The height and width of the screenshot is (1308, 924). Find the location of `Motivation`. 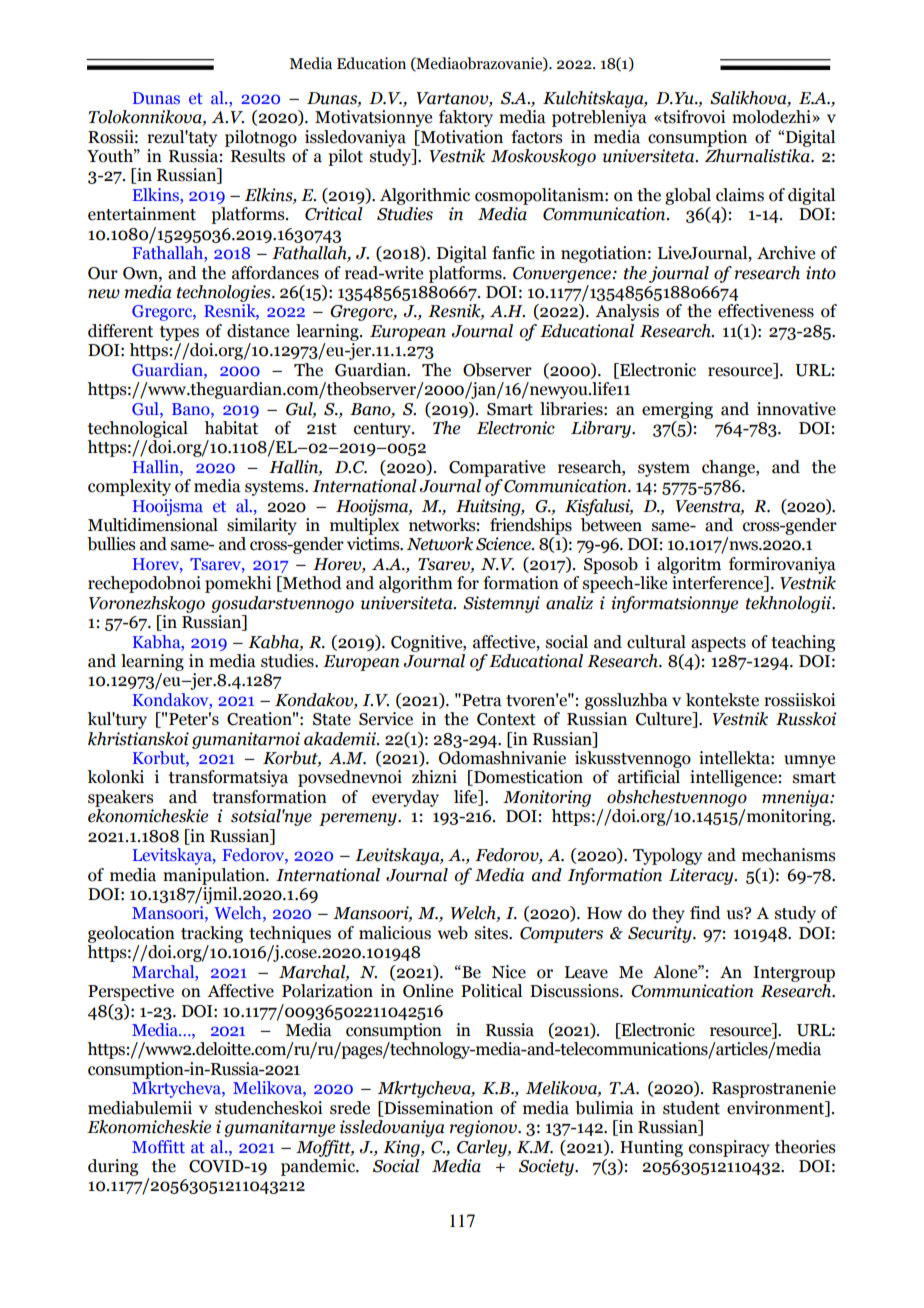

Motivation is located at coordinates (460, 137).
